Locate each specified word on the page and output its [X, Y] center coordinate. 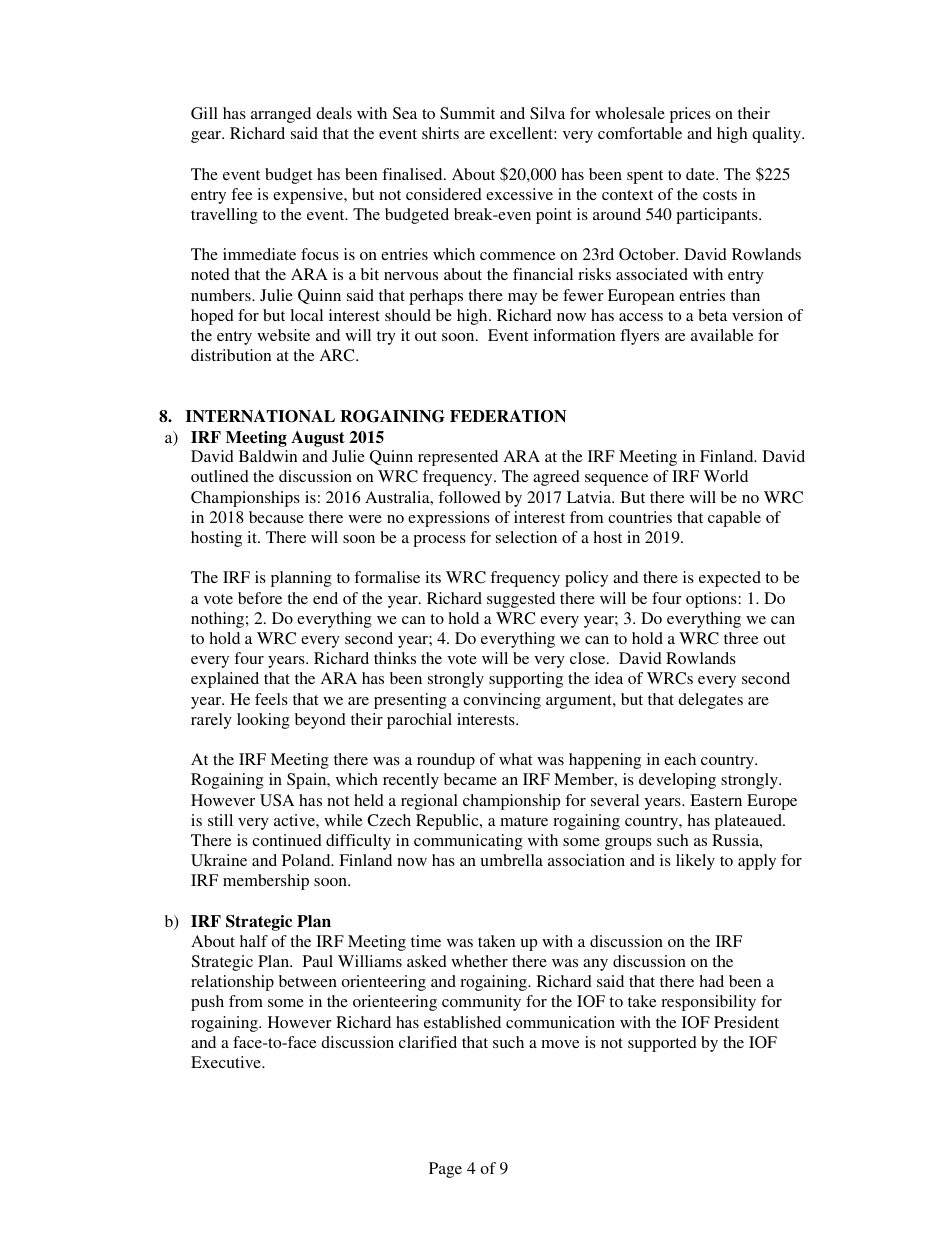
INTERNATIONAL [260, 416]
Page [445, 1170]
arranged [281, 115]
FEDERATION [508, 416]
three [741, 638]
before [260, 598]
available [722, 335]
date [701, 174]
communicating [468, 842]
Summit [467, 113]
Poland [307, 860]
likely [695, 862]
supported [662, 1044]
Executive [227, 1062]
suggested [521, 600]
